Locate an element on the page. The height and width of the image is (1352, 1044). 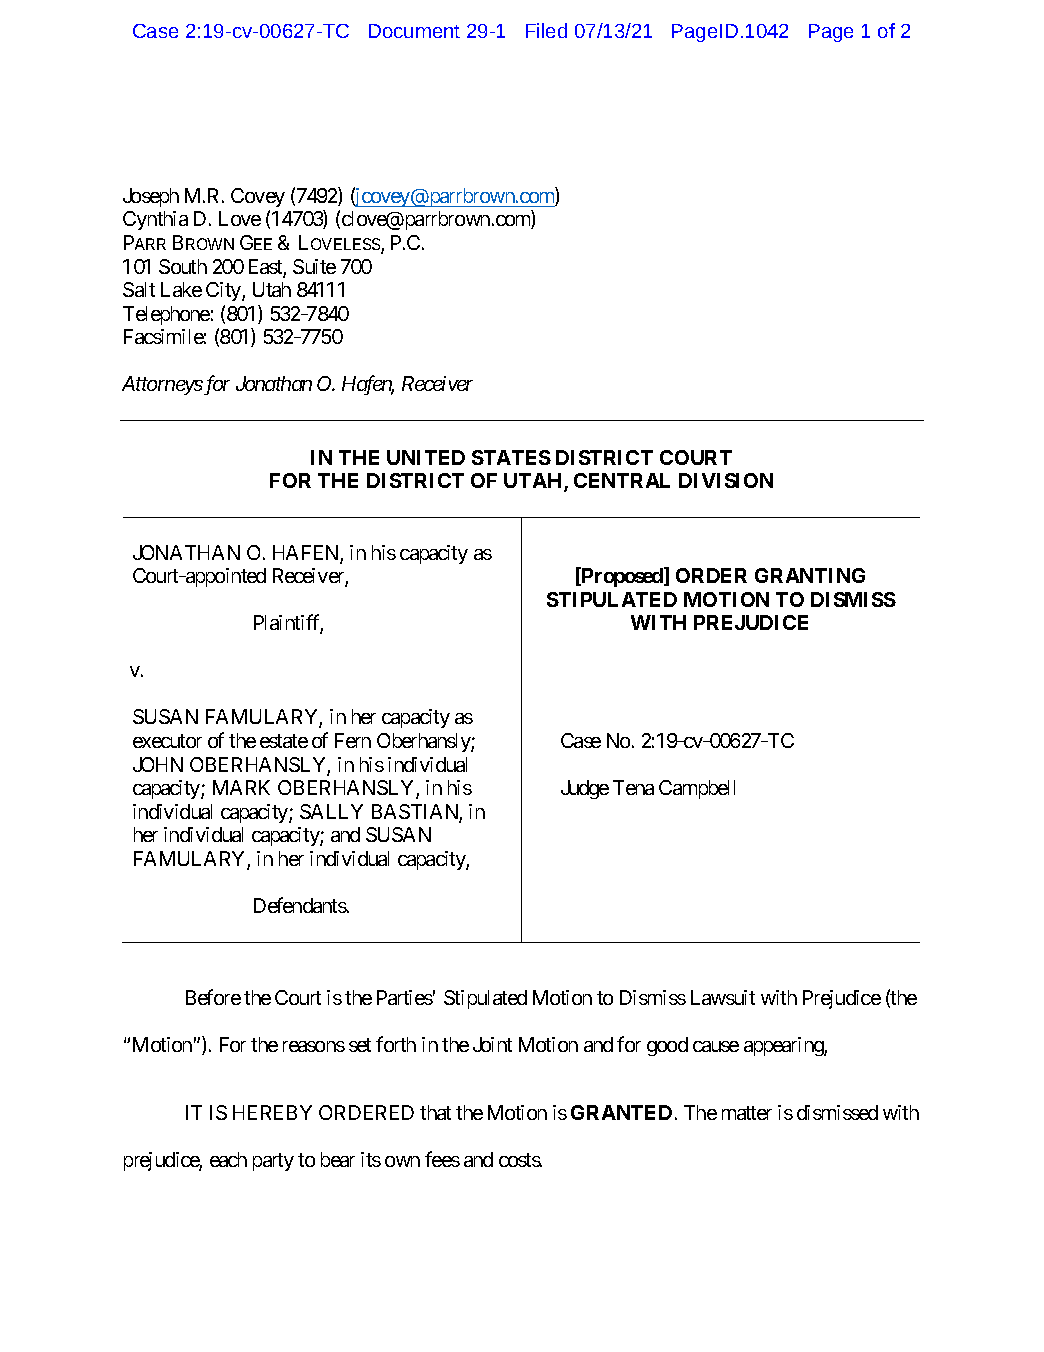
Campbell is located at coordinates (697, 789).
